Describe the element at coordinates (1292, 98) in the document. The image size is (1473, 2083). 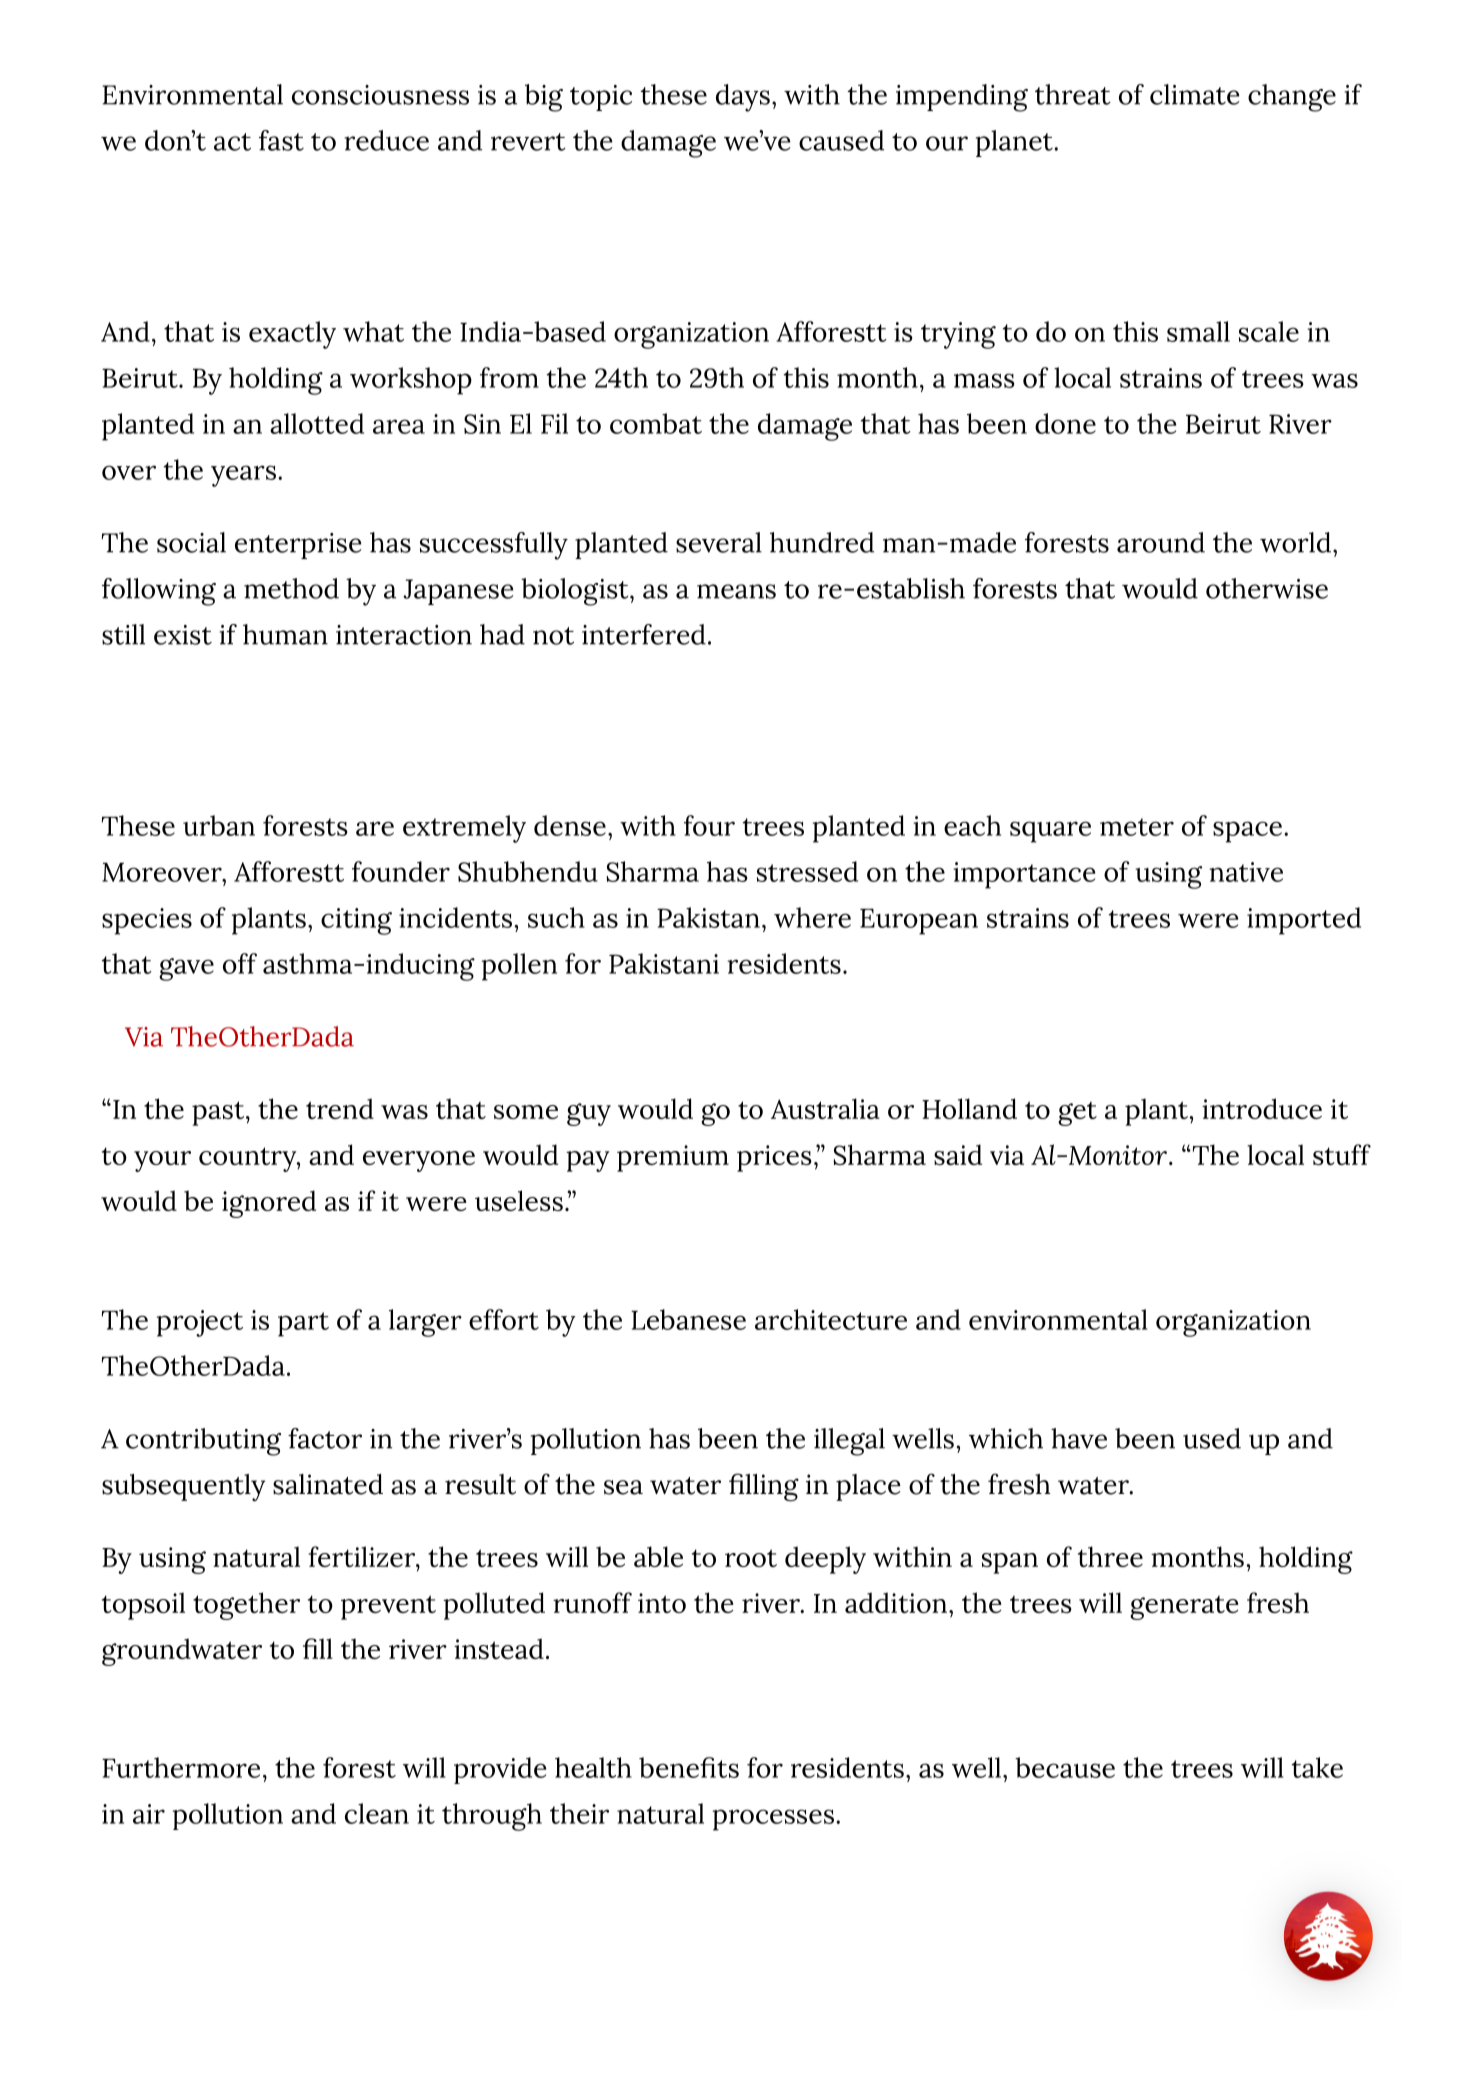
I see `change` at that location.
